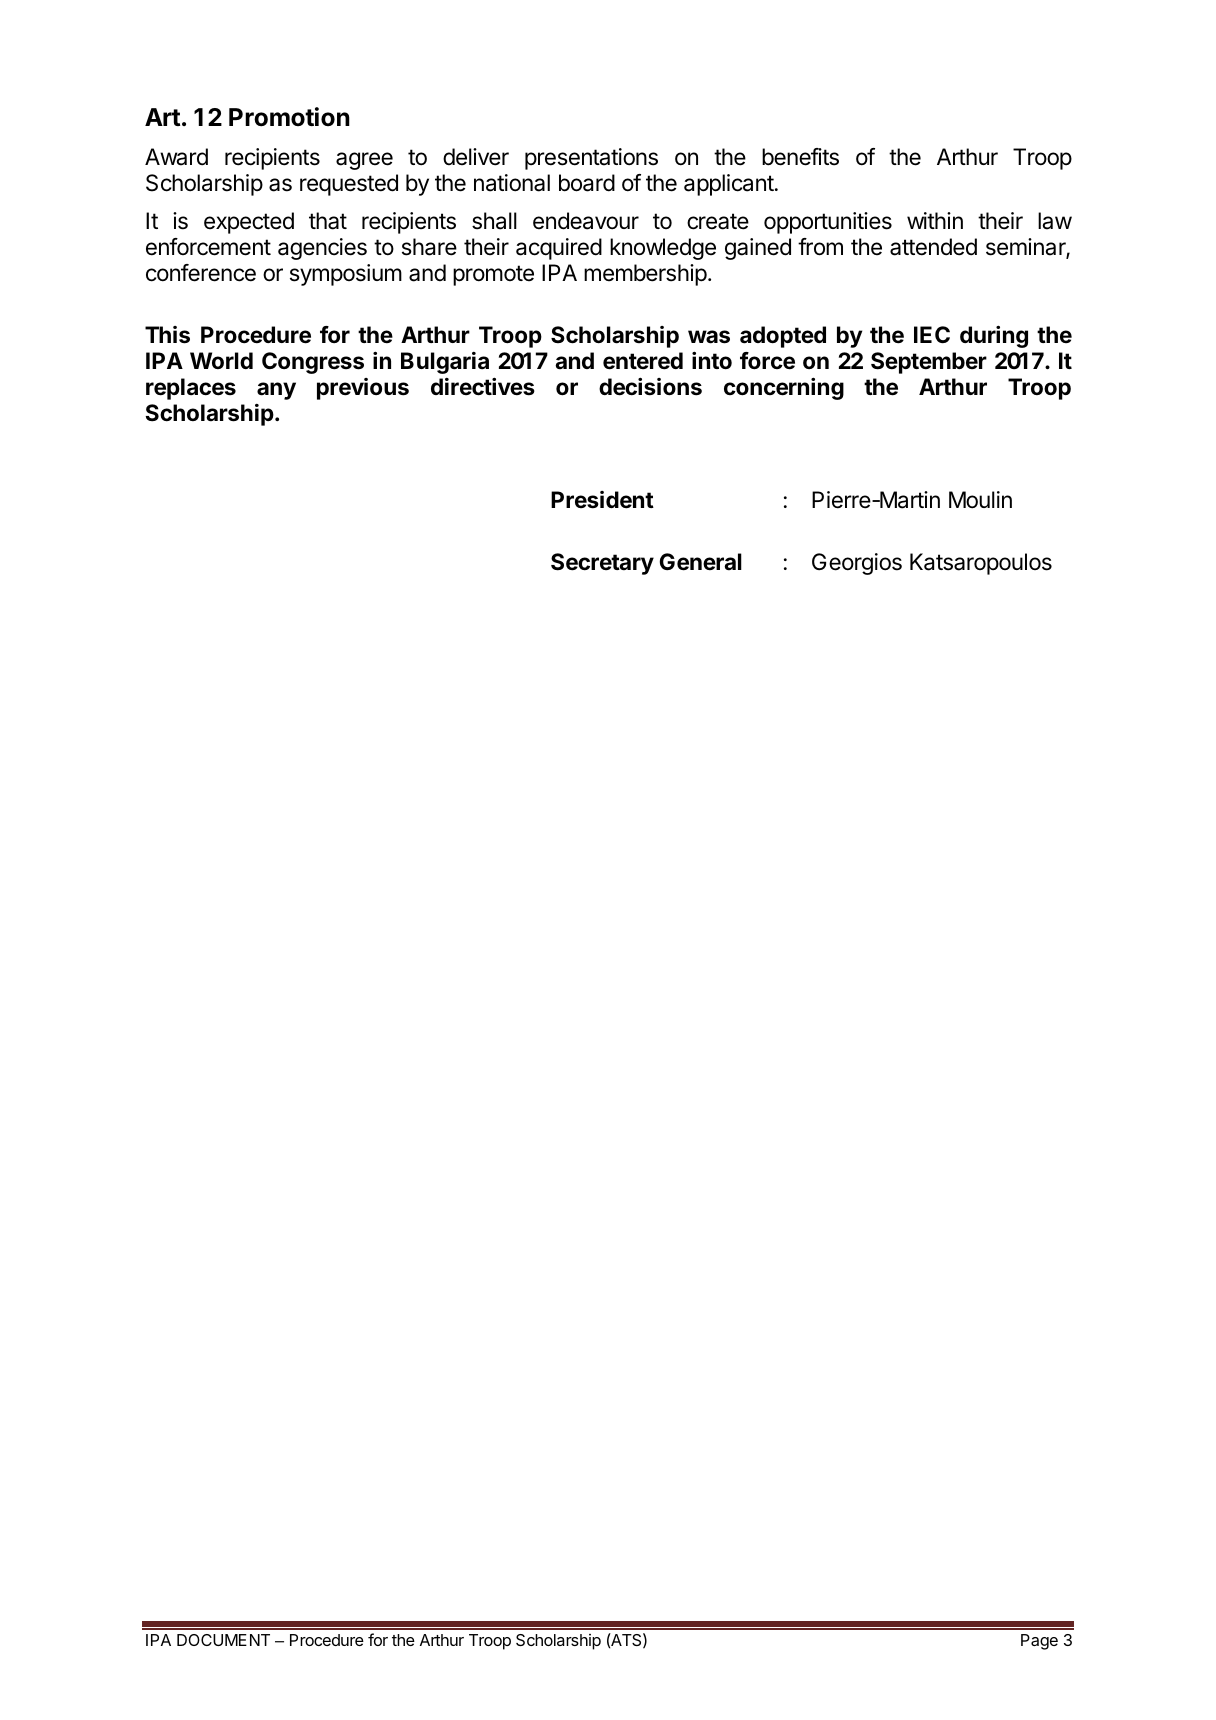 The image size is (1216, 1720). What do you see at coordinates (602, 500) in the screenshot?
I see `President` at bounding box center [602, 500].
